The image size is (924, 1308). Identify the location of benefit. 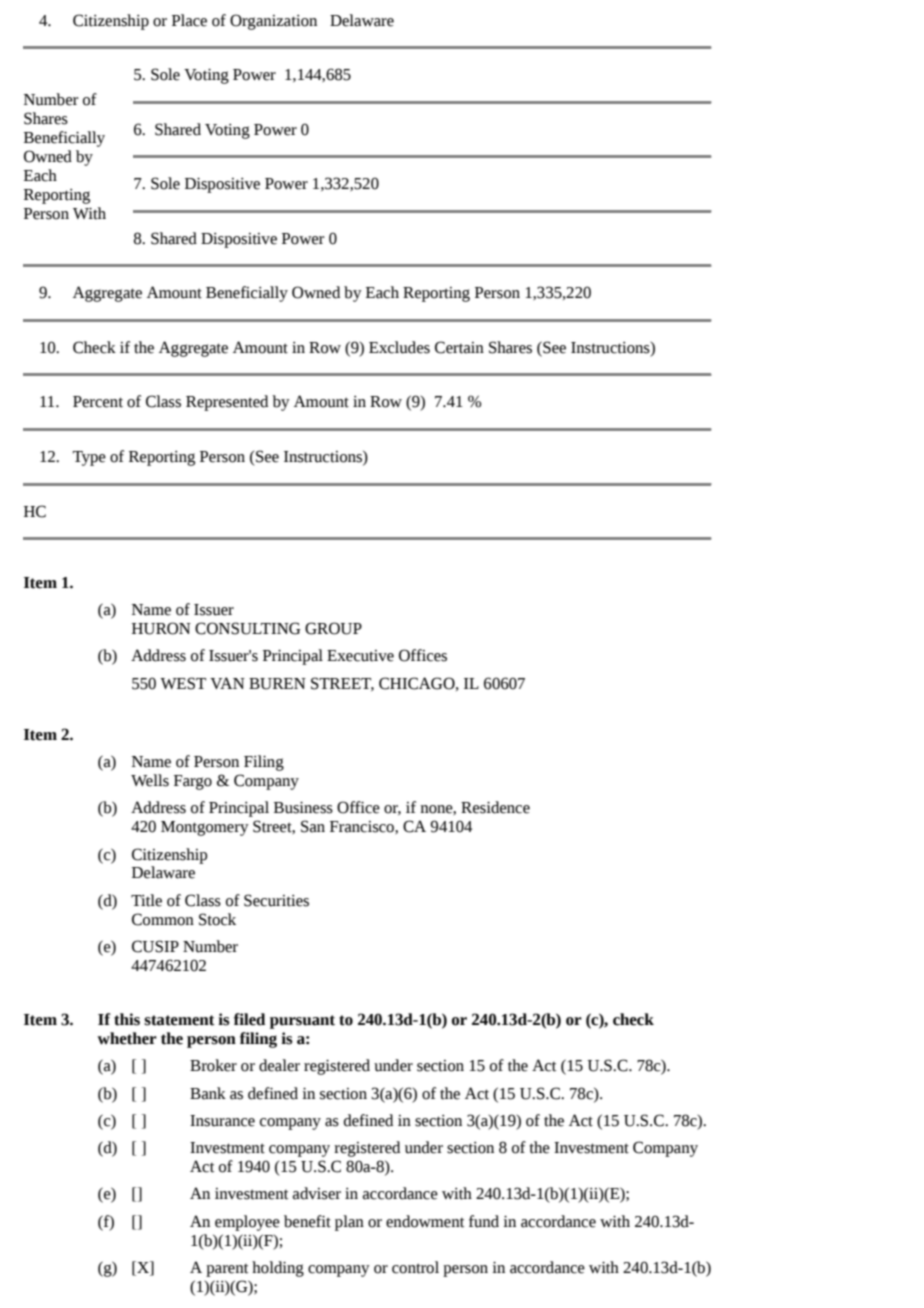
(307, 1221).
